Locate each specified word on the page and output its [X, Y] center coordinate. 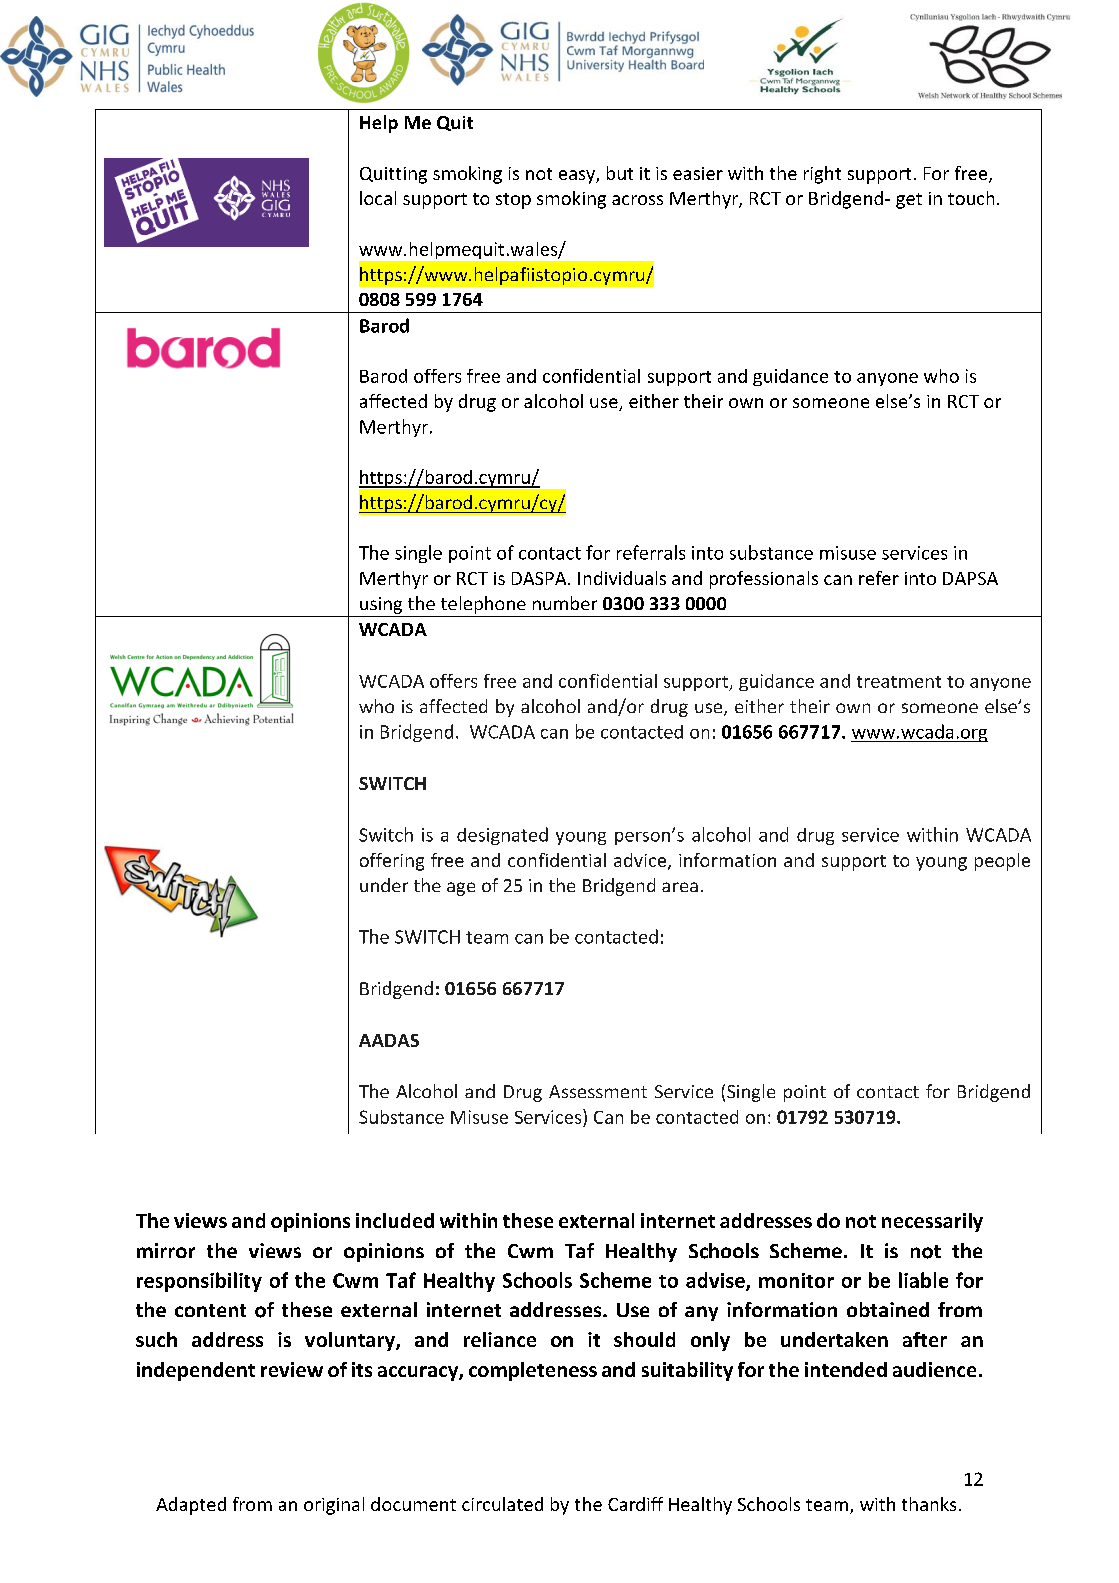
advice [641, 861]
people [1002, 862]
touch [971, 198]
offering [392, 862]
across [637, 200]
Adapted [191, 1506]
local [378, 198]
